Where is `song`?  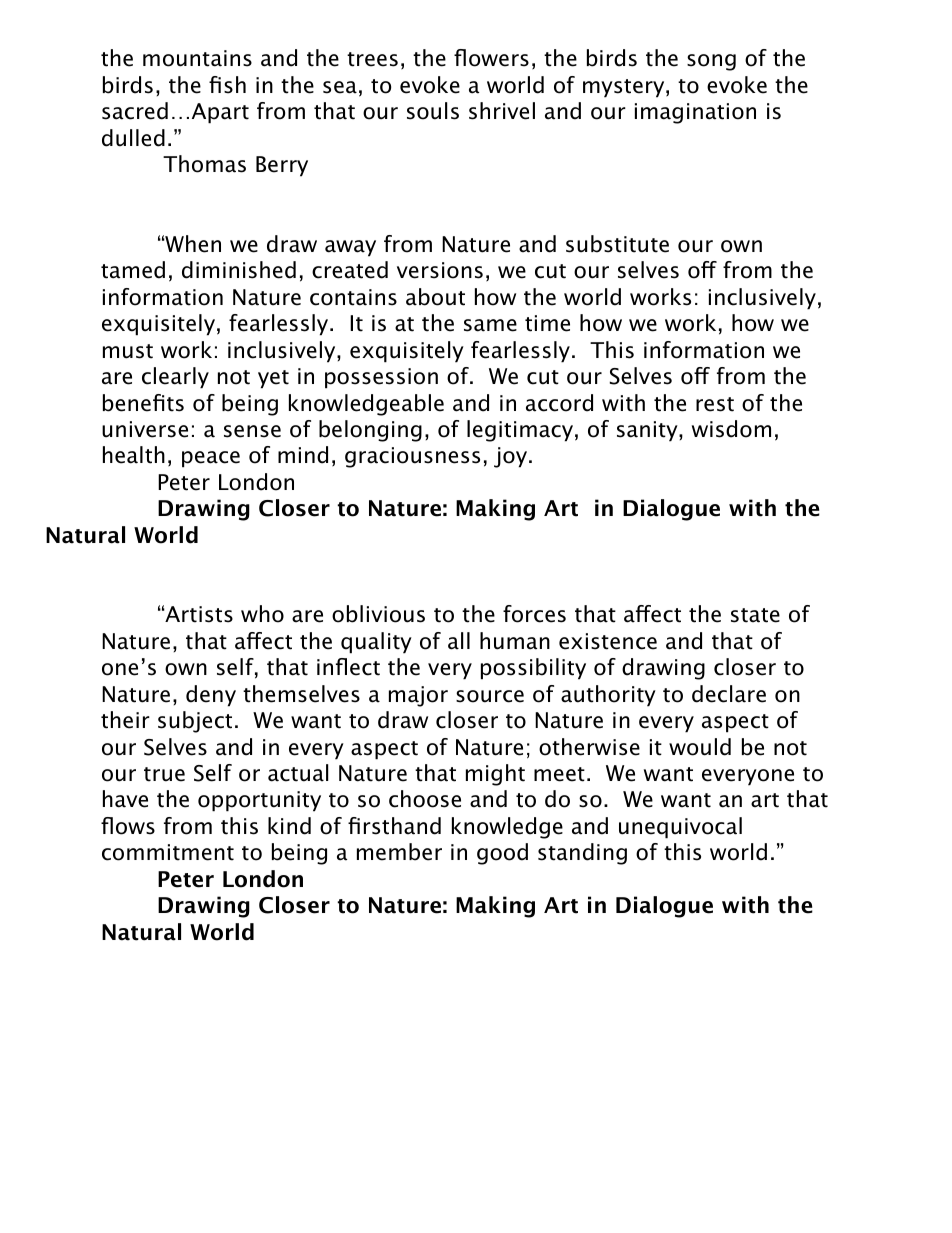 song is located at coordinates (711, 62).
